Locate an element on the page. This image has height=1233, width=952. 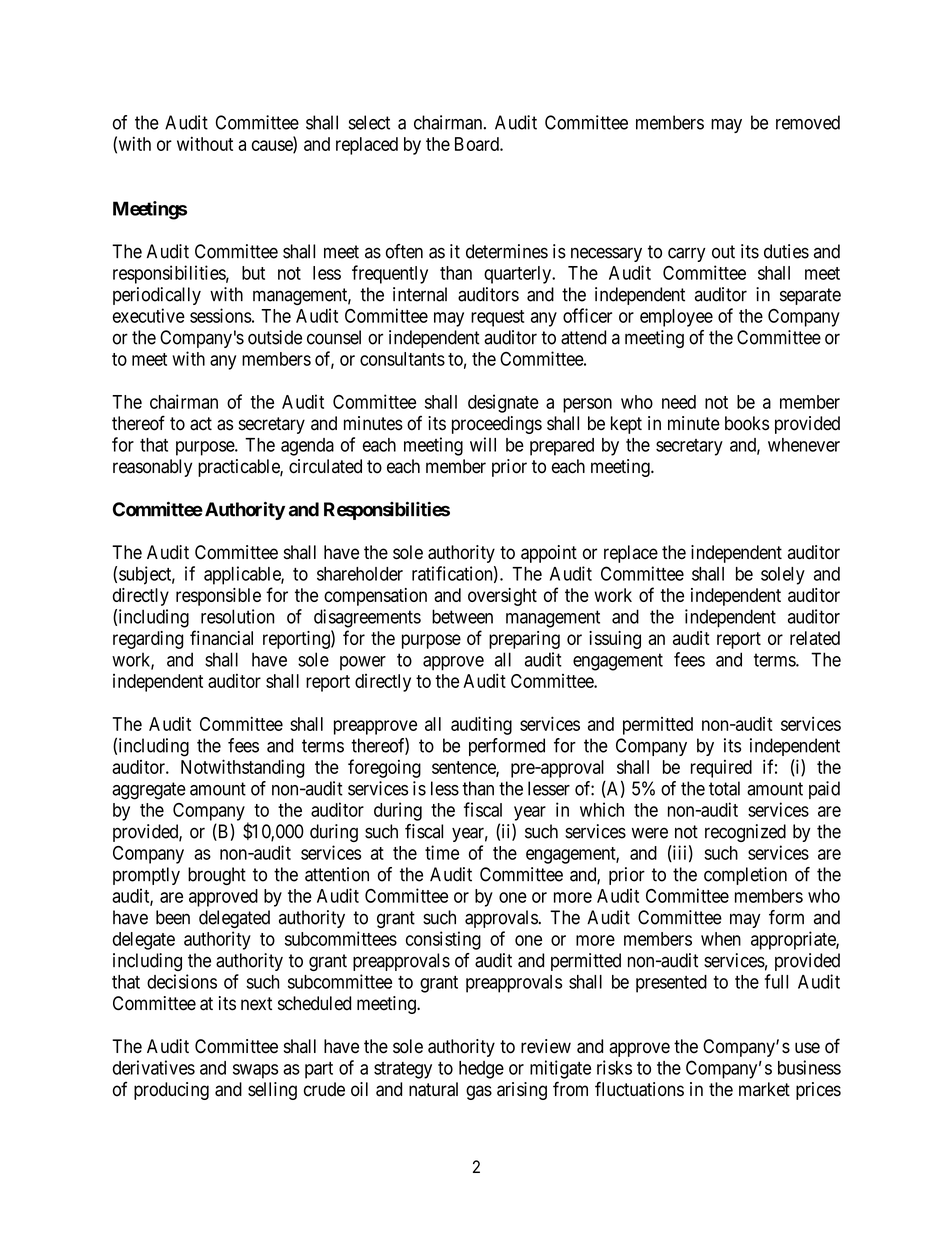
outside is located at coordinates (275, 337).
